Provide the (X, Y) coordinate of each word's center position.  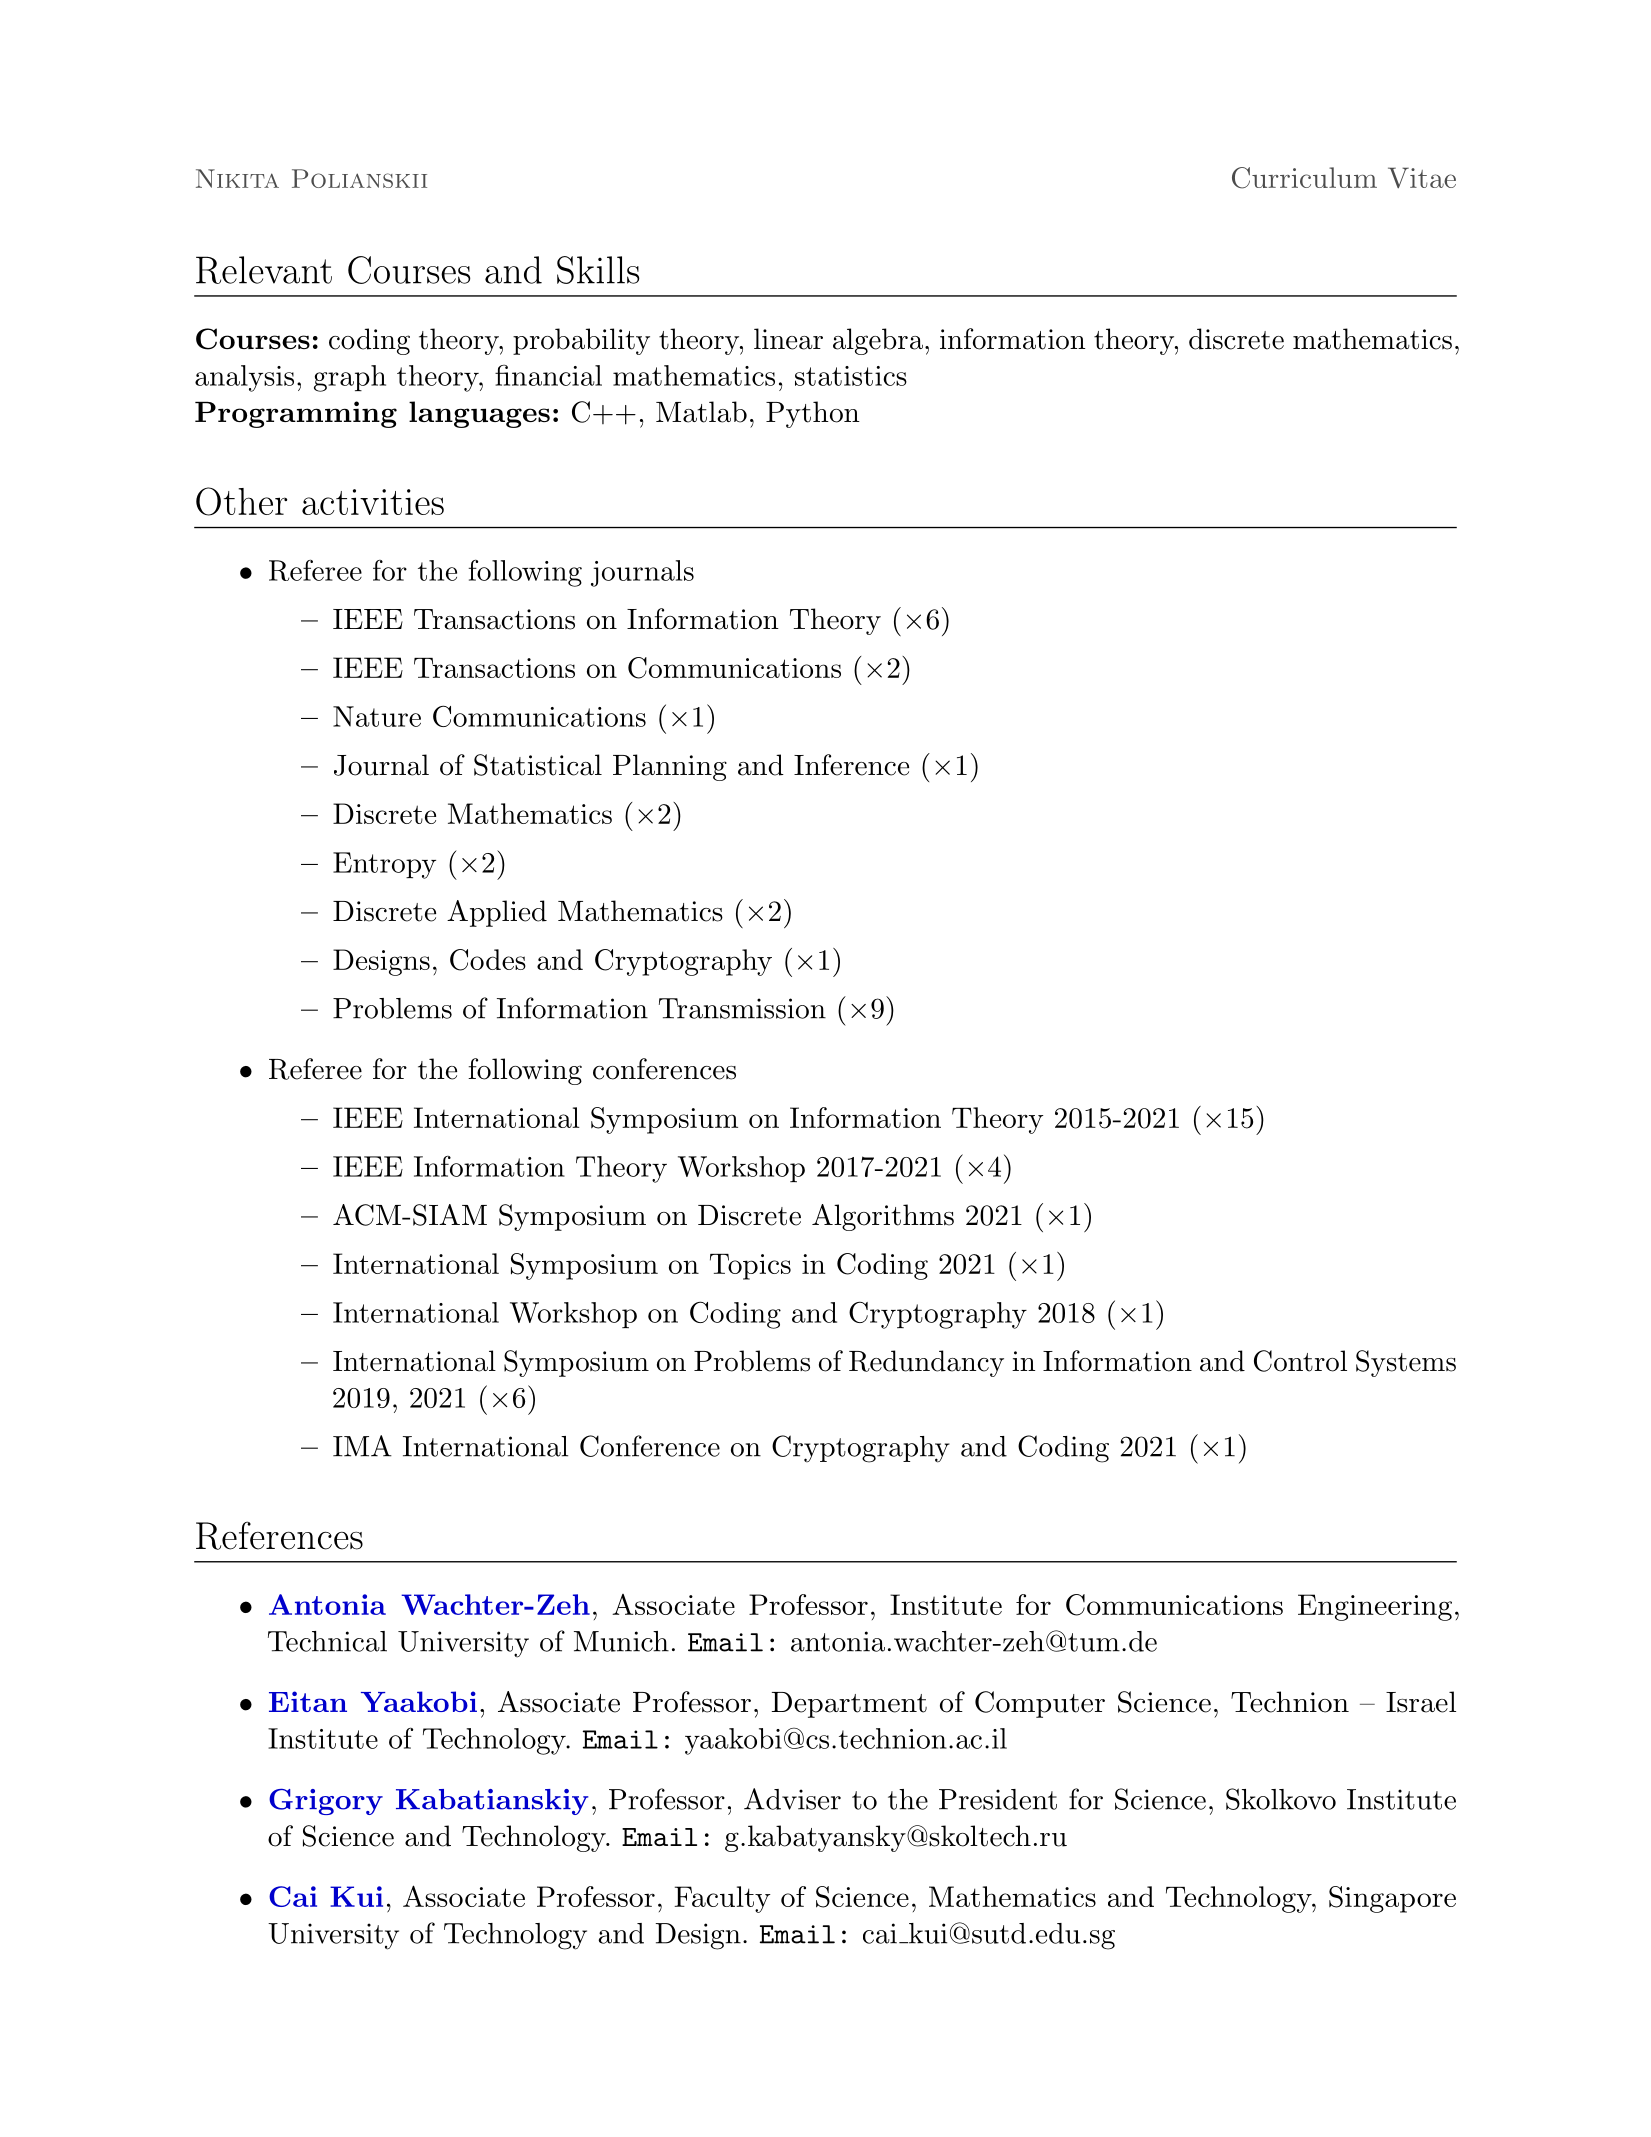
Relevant (264, 270)
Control (1300, 1361)
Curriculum (1304, 178)
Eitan (308, 1701)
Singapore (1392, 1899)
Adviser (792, 1799)
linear (788, 339)
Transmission (742, 1008)
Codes (488, 960)
